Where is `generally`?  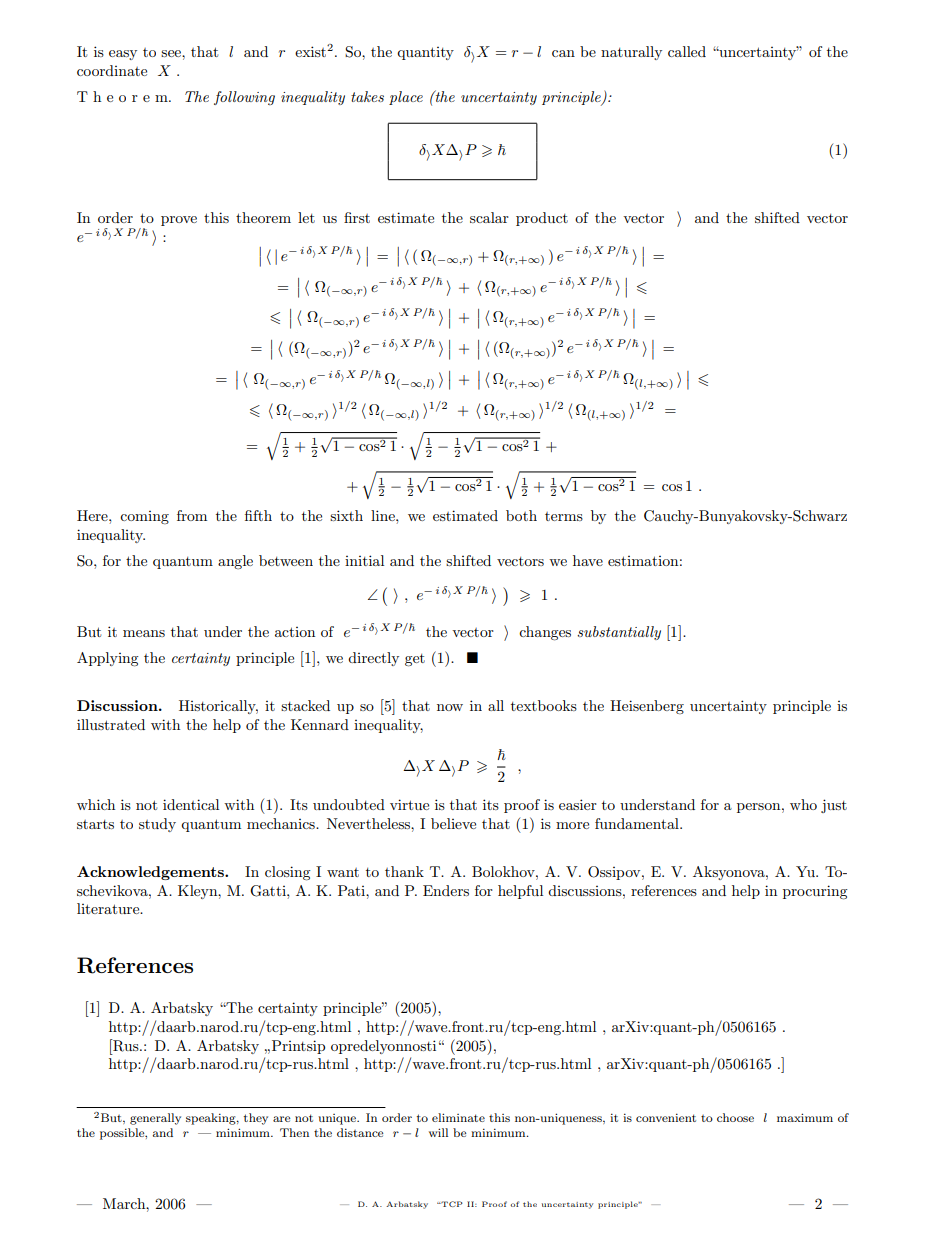
generally is located at coordinates (155, 1119).
